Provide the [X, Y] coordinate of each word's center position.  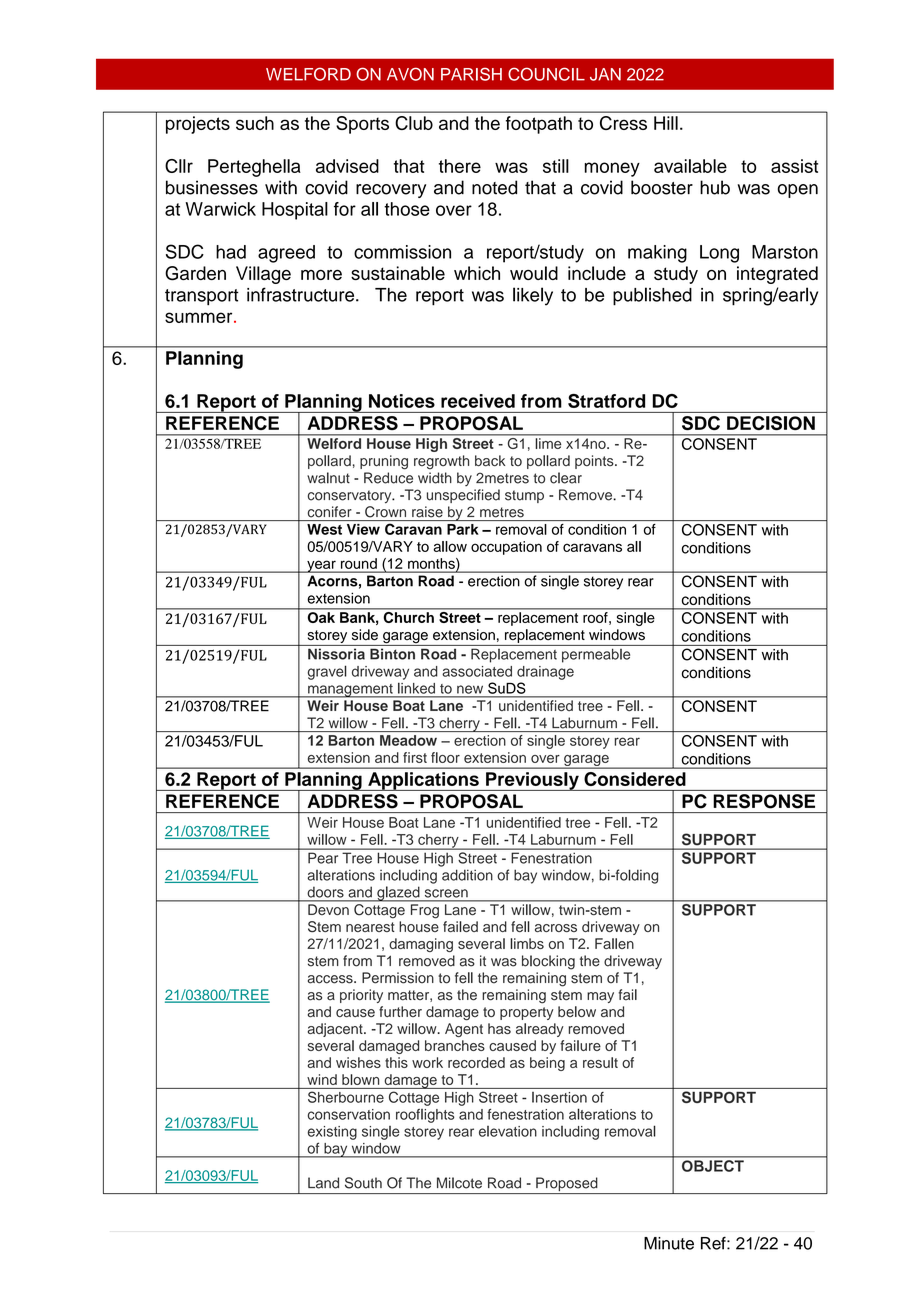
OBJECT [713, 1166]
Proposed [567, 1185]
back [490, 461]
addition [467, 875]
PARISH [471, 74]
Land [323, 1183]
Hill [666, 123]
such [255, 123]
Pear [323, 858]
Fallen [614, 943]
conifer [329, 512]
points [595, 462]
